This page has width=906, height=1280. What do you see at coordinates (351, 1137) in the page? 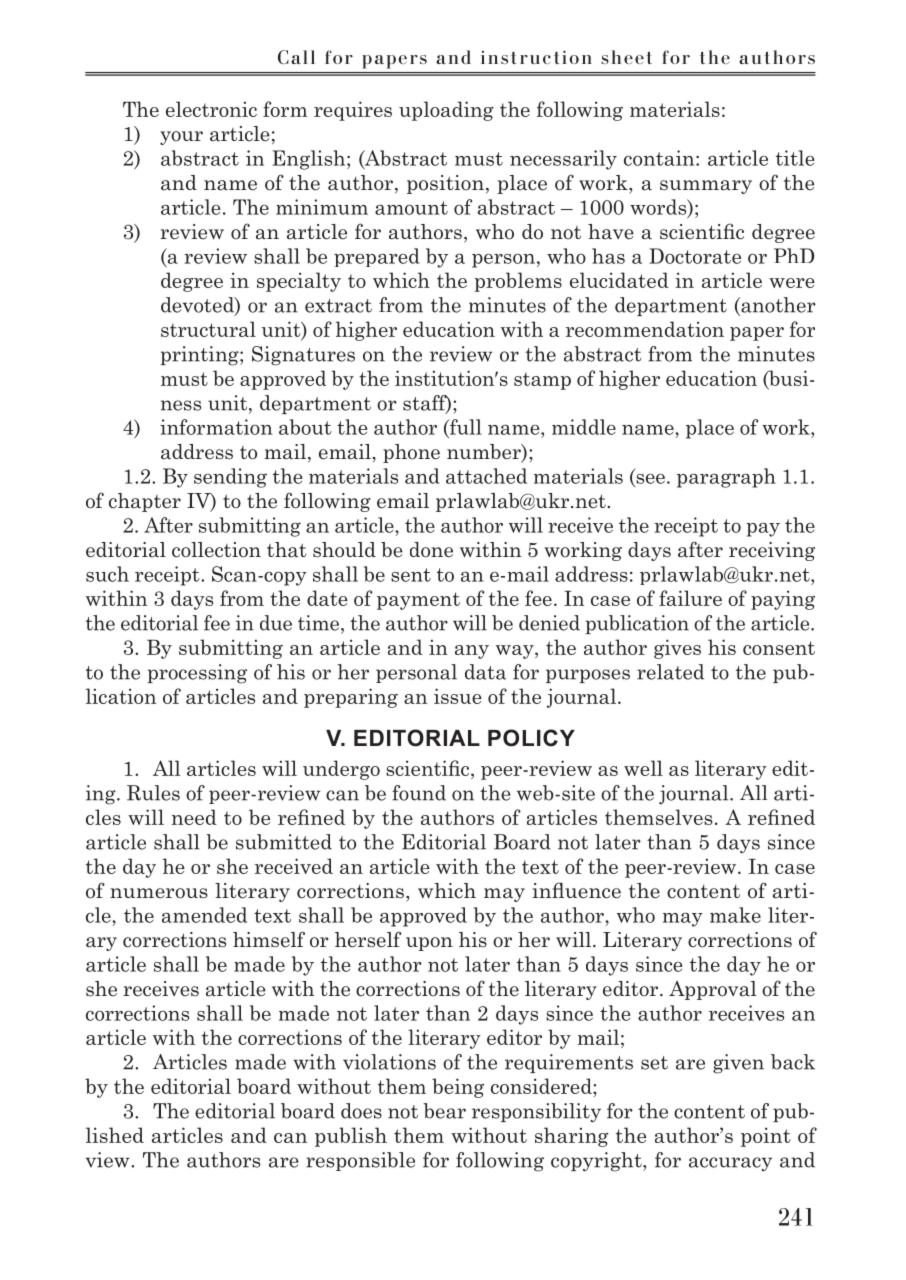
I see `publish` at bounding box center [351, 1137].
